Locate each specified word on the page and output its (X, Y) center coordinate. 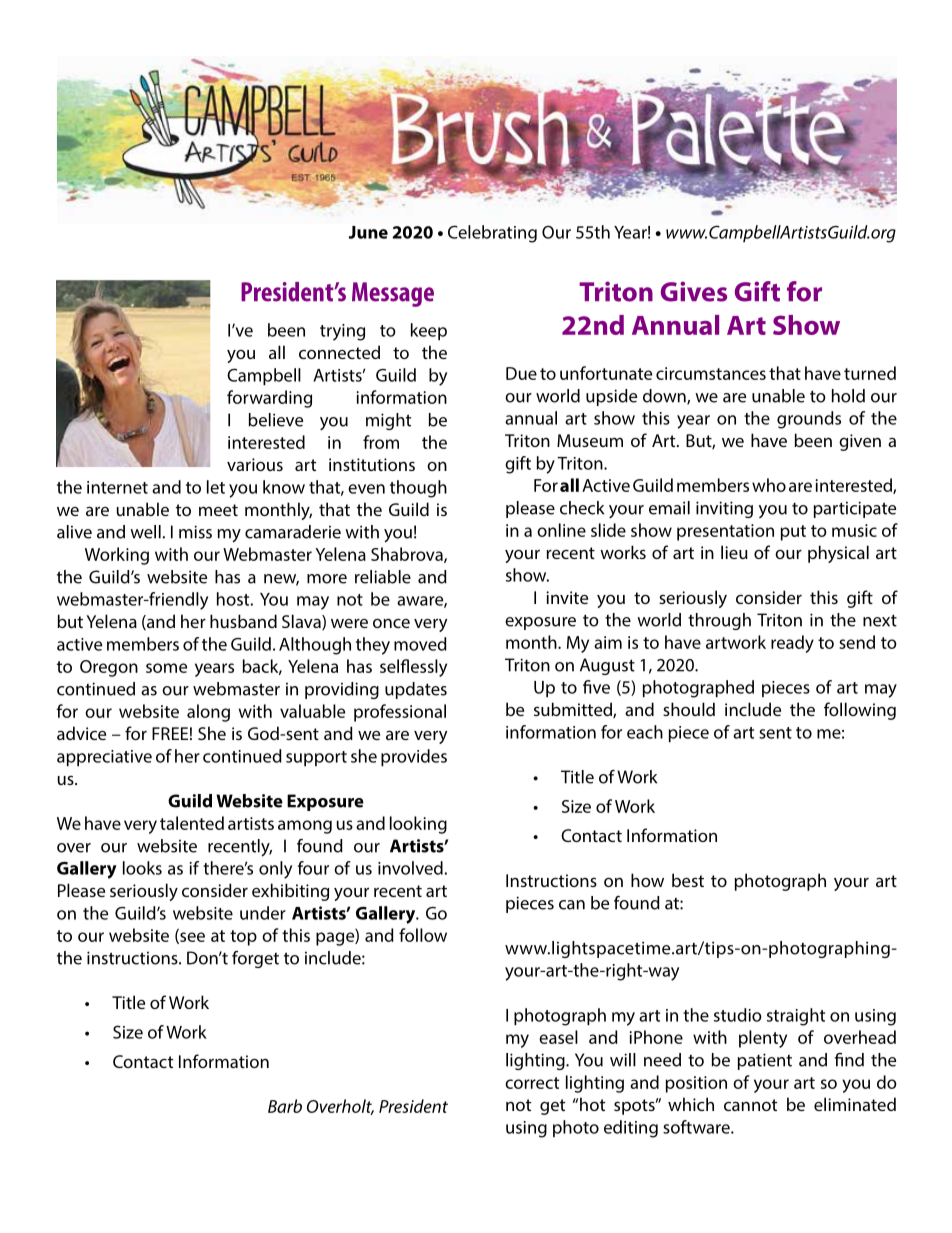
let (216, 487)
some (166, 668)
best (688, 880)
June (368, 232)
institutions (372, 464)
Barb (285, 1106)
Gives (694, 291)
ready (792, 644)
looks (142, 868)
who (769, 485)
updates (416, 690)
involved (410, 868)
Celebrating (492, 234)
